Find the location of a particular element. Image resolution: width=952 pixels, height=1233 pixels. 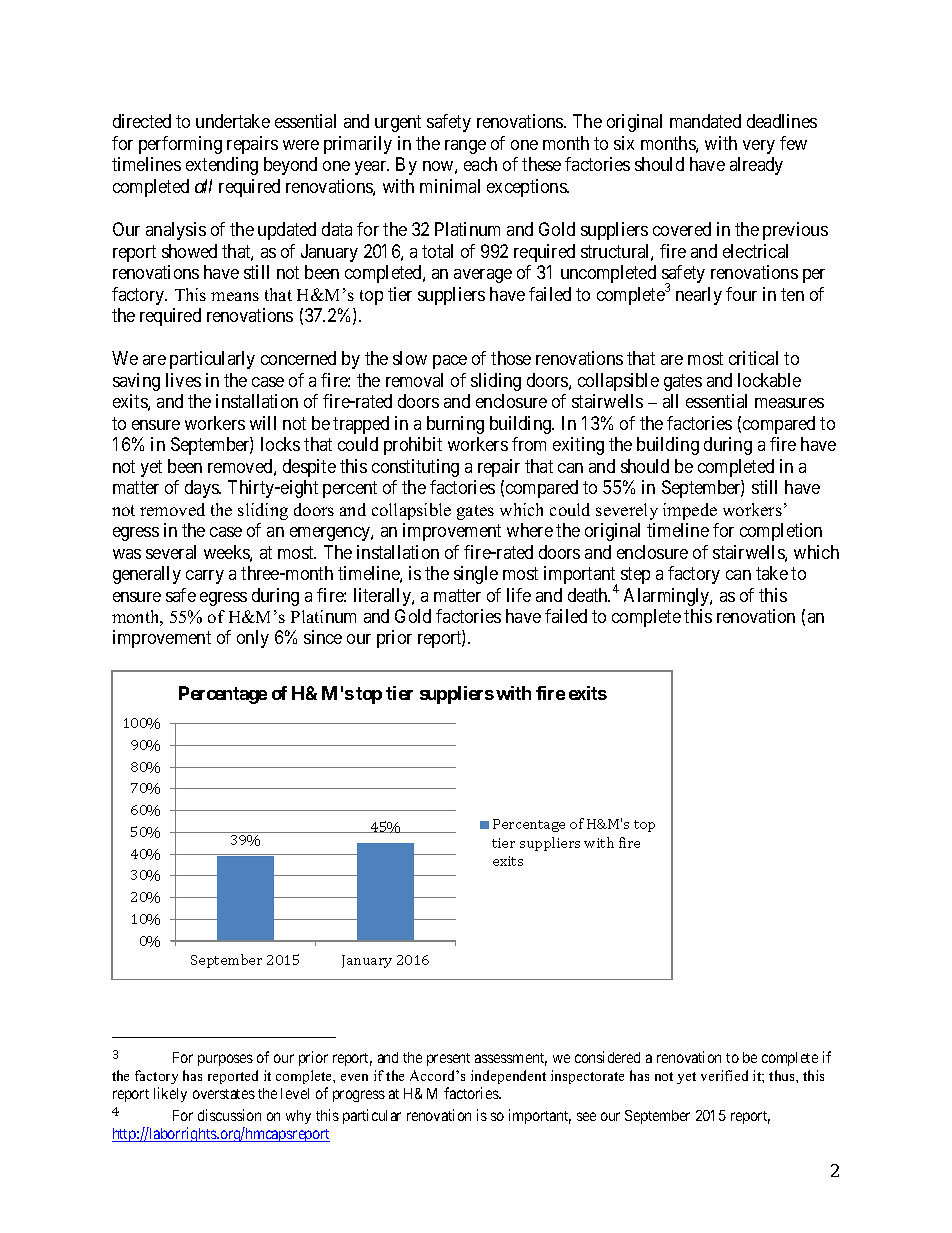

step is located at coordinates (635, 575).
